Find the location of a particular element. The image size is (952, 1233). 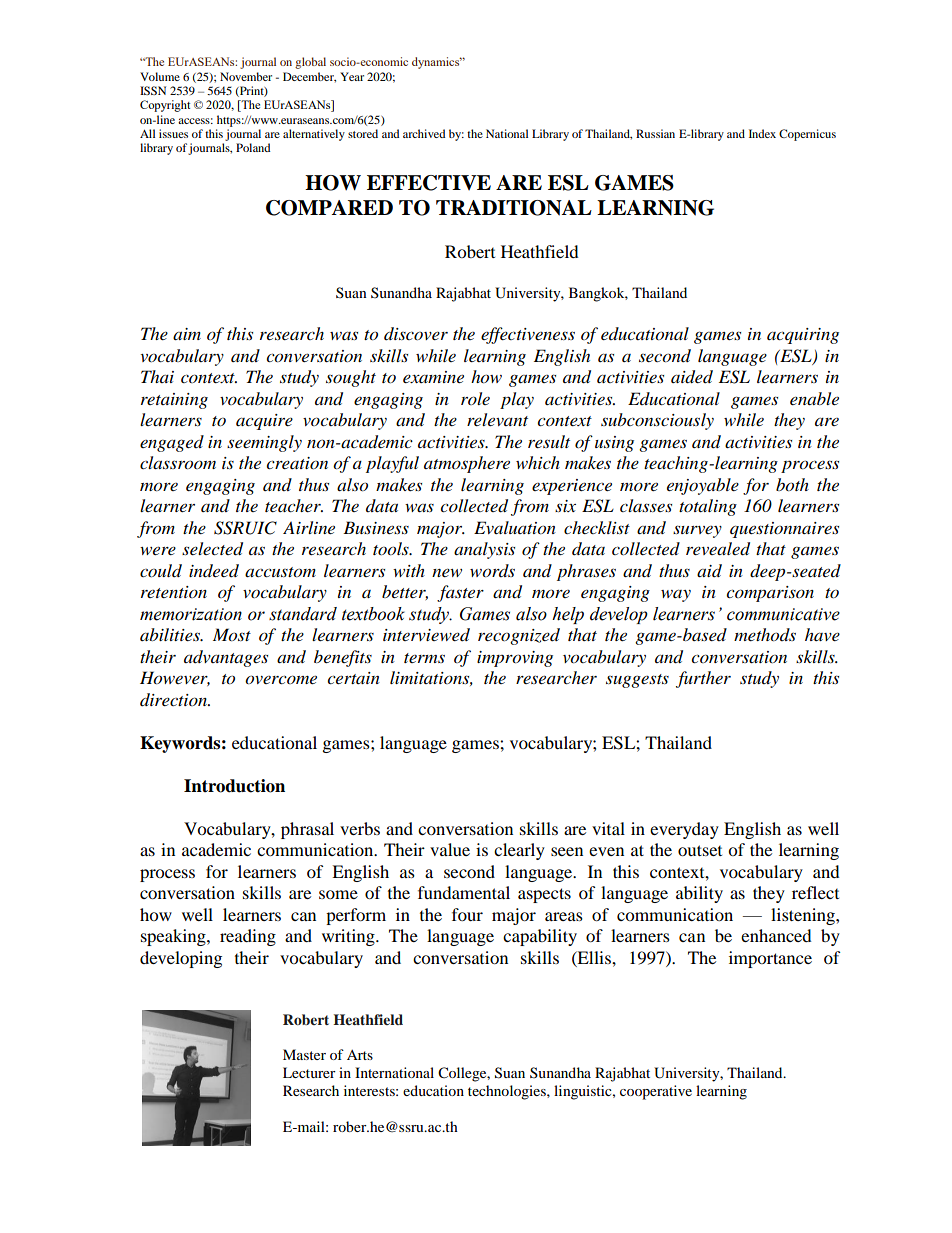

Index is located at coordinates (762, 133).
